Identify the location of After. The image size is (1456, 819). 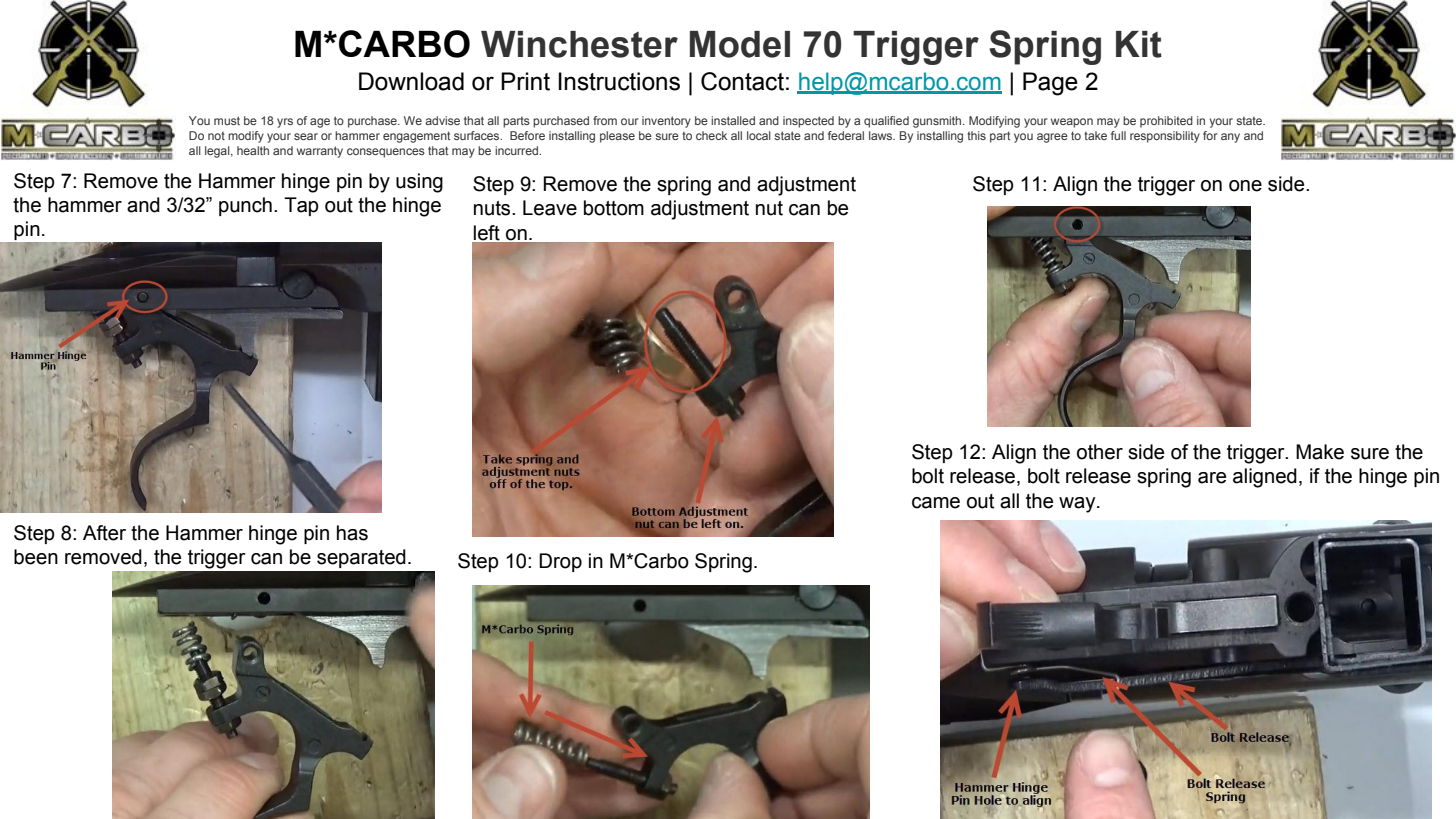
(104, 533).
